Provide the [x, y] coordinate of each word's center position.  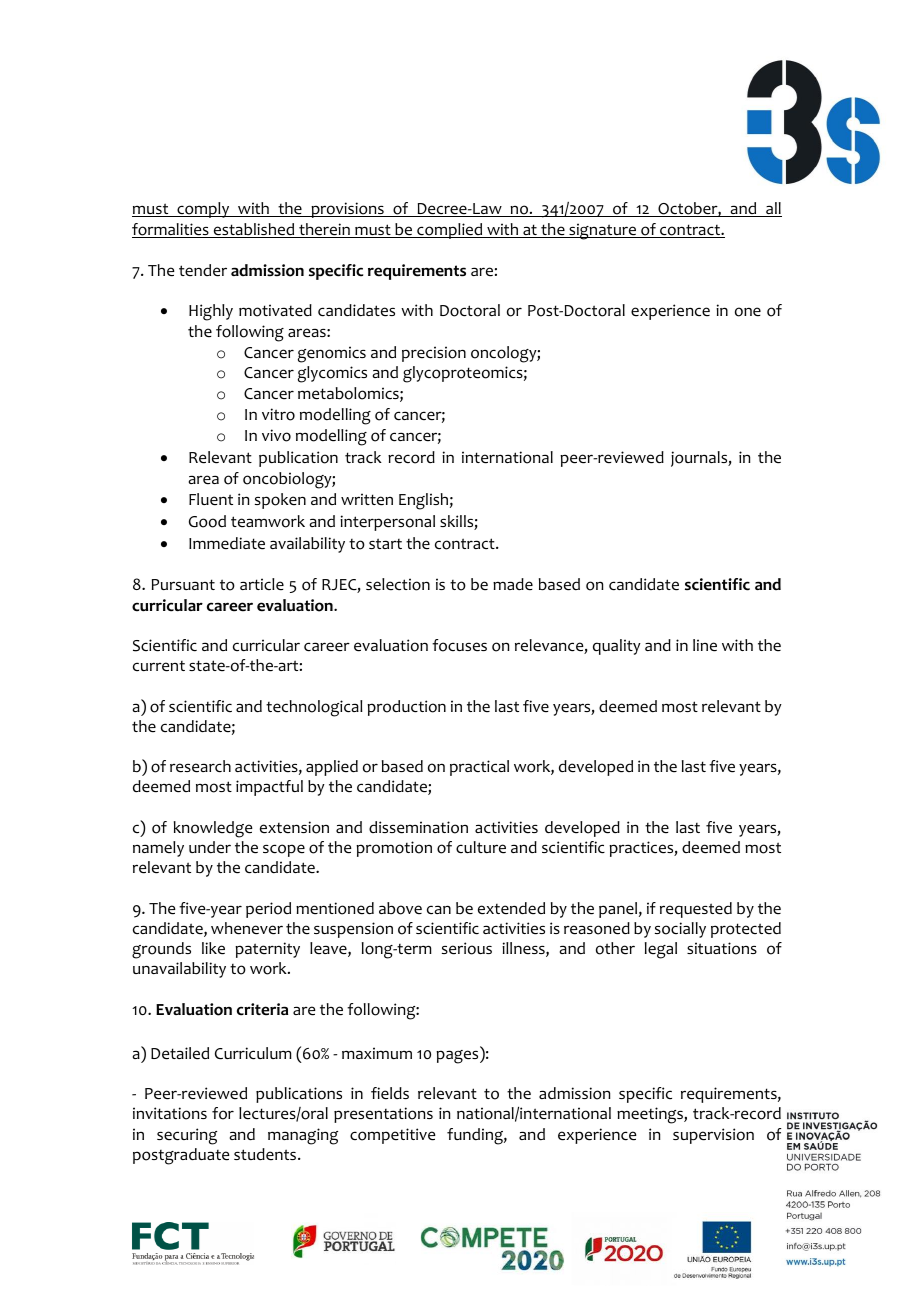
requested [696, 910]
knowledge [213, 829]
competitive [393, 1136]
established [254, 230]
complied [450, 231]
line [705, 645]
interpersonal [387, 523]
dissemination [418, 827]
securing [187, 1136]
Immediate [227, 543]
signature [603, 231]
